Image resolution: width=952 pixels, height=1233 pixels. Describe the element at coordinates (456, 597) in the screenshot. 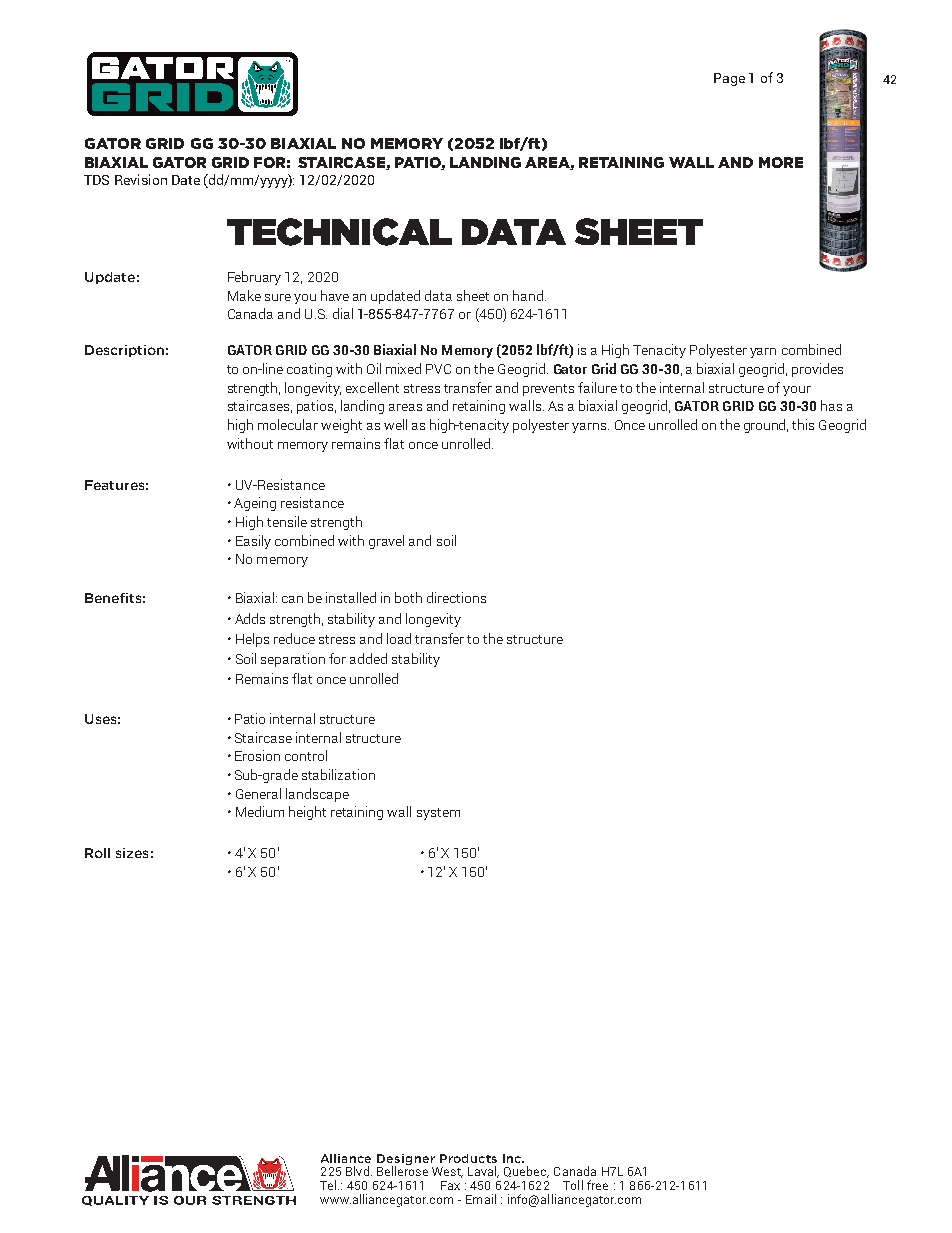

I see `directions` at that location.
